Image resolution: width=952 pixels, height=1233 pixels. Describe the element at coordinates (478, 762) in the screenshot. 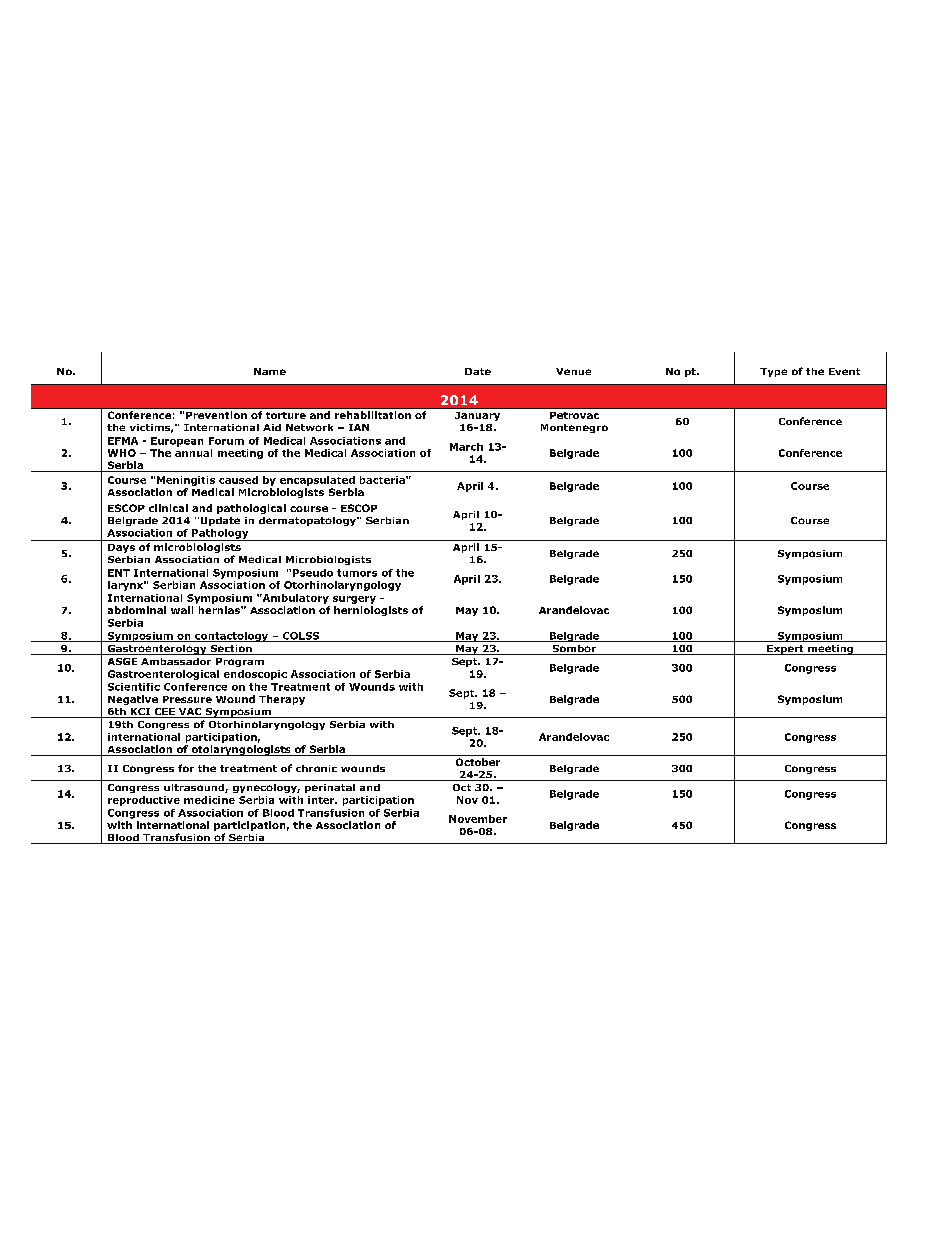

I see `October` at that location.
